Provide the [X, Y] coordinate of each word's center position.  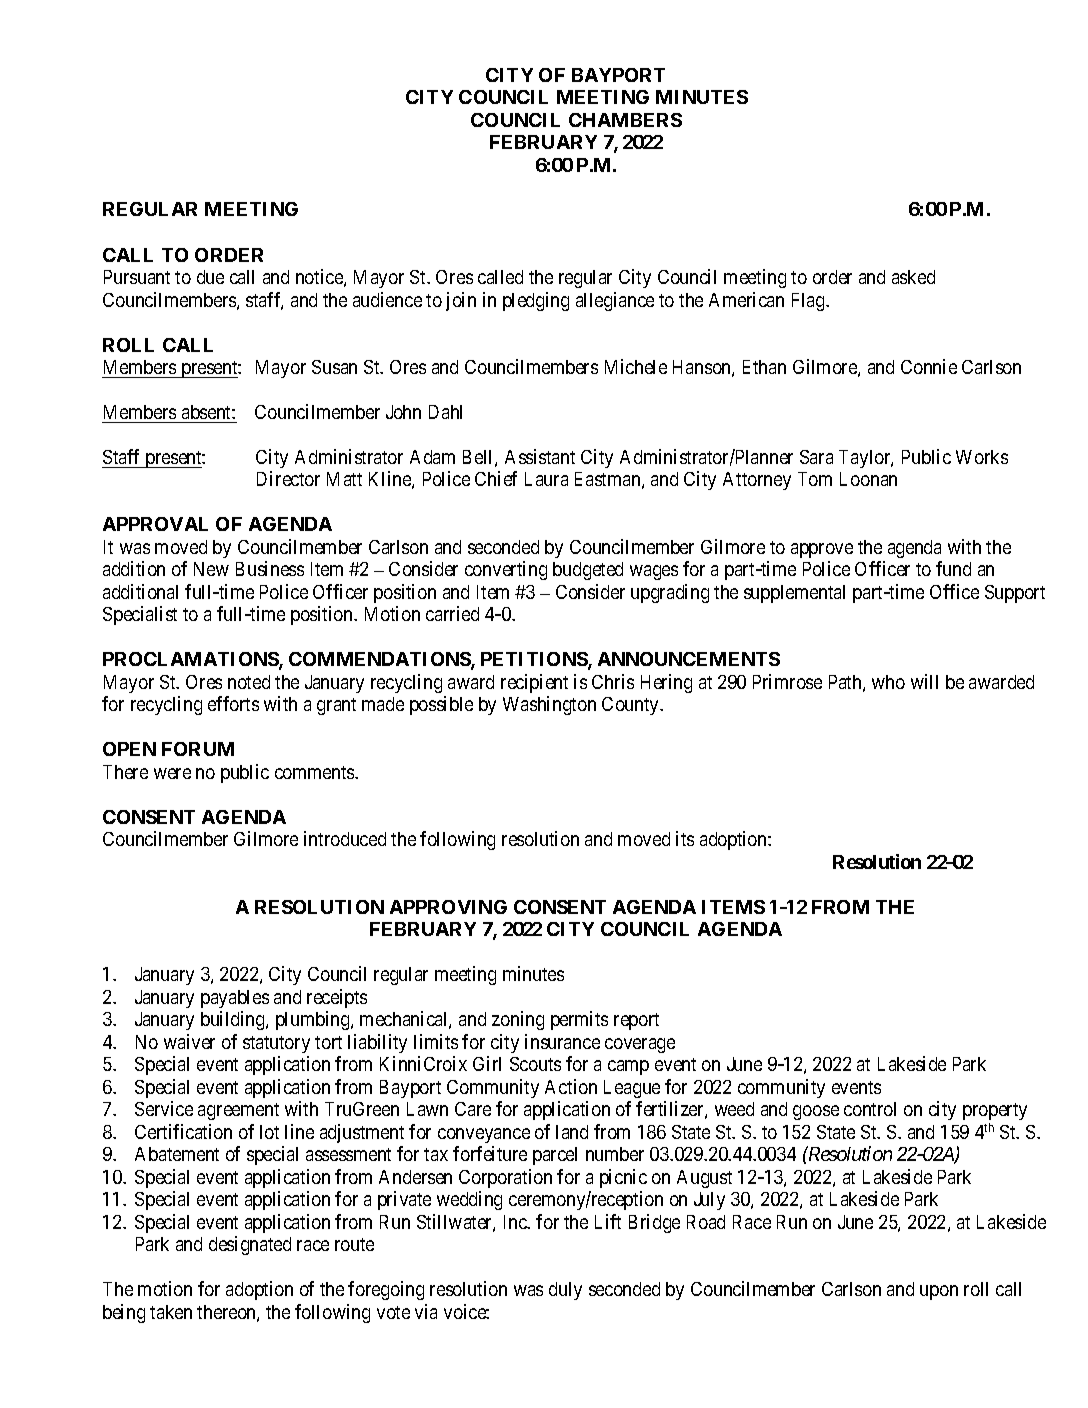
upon [939, 1292]
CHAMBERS [625, 120]
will [924, 681]
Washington [549, 705]
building [234, 1020]
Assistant [540, 456]
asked [913, 277]
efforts [233, 703]
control [870, 1109]
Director [288, 478]
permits [579, 1020]
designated [250, 1245]
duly [565, 1291]
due [210, 277]
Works [982, 457]
